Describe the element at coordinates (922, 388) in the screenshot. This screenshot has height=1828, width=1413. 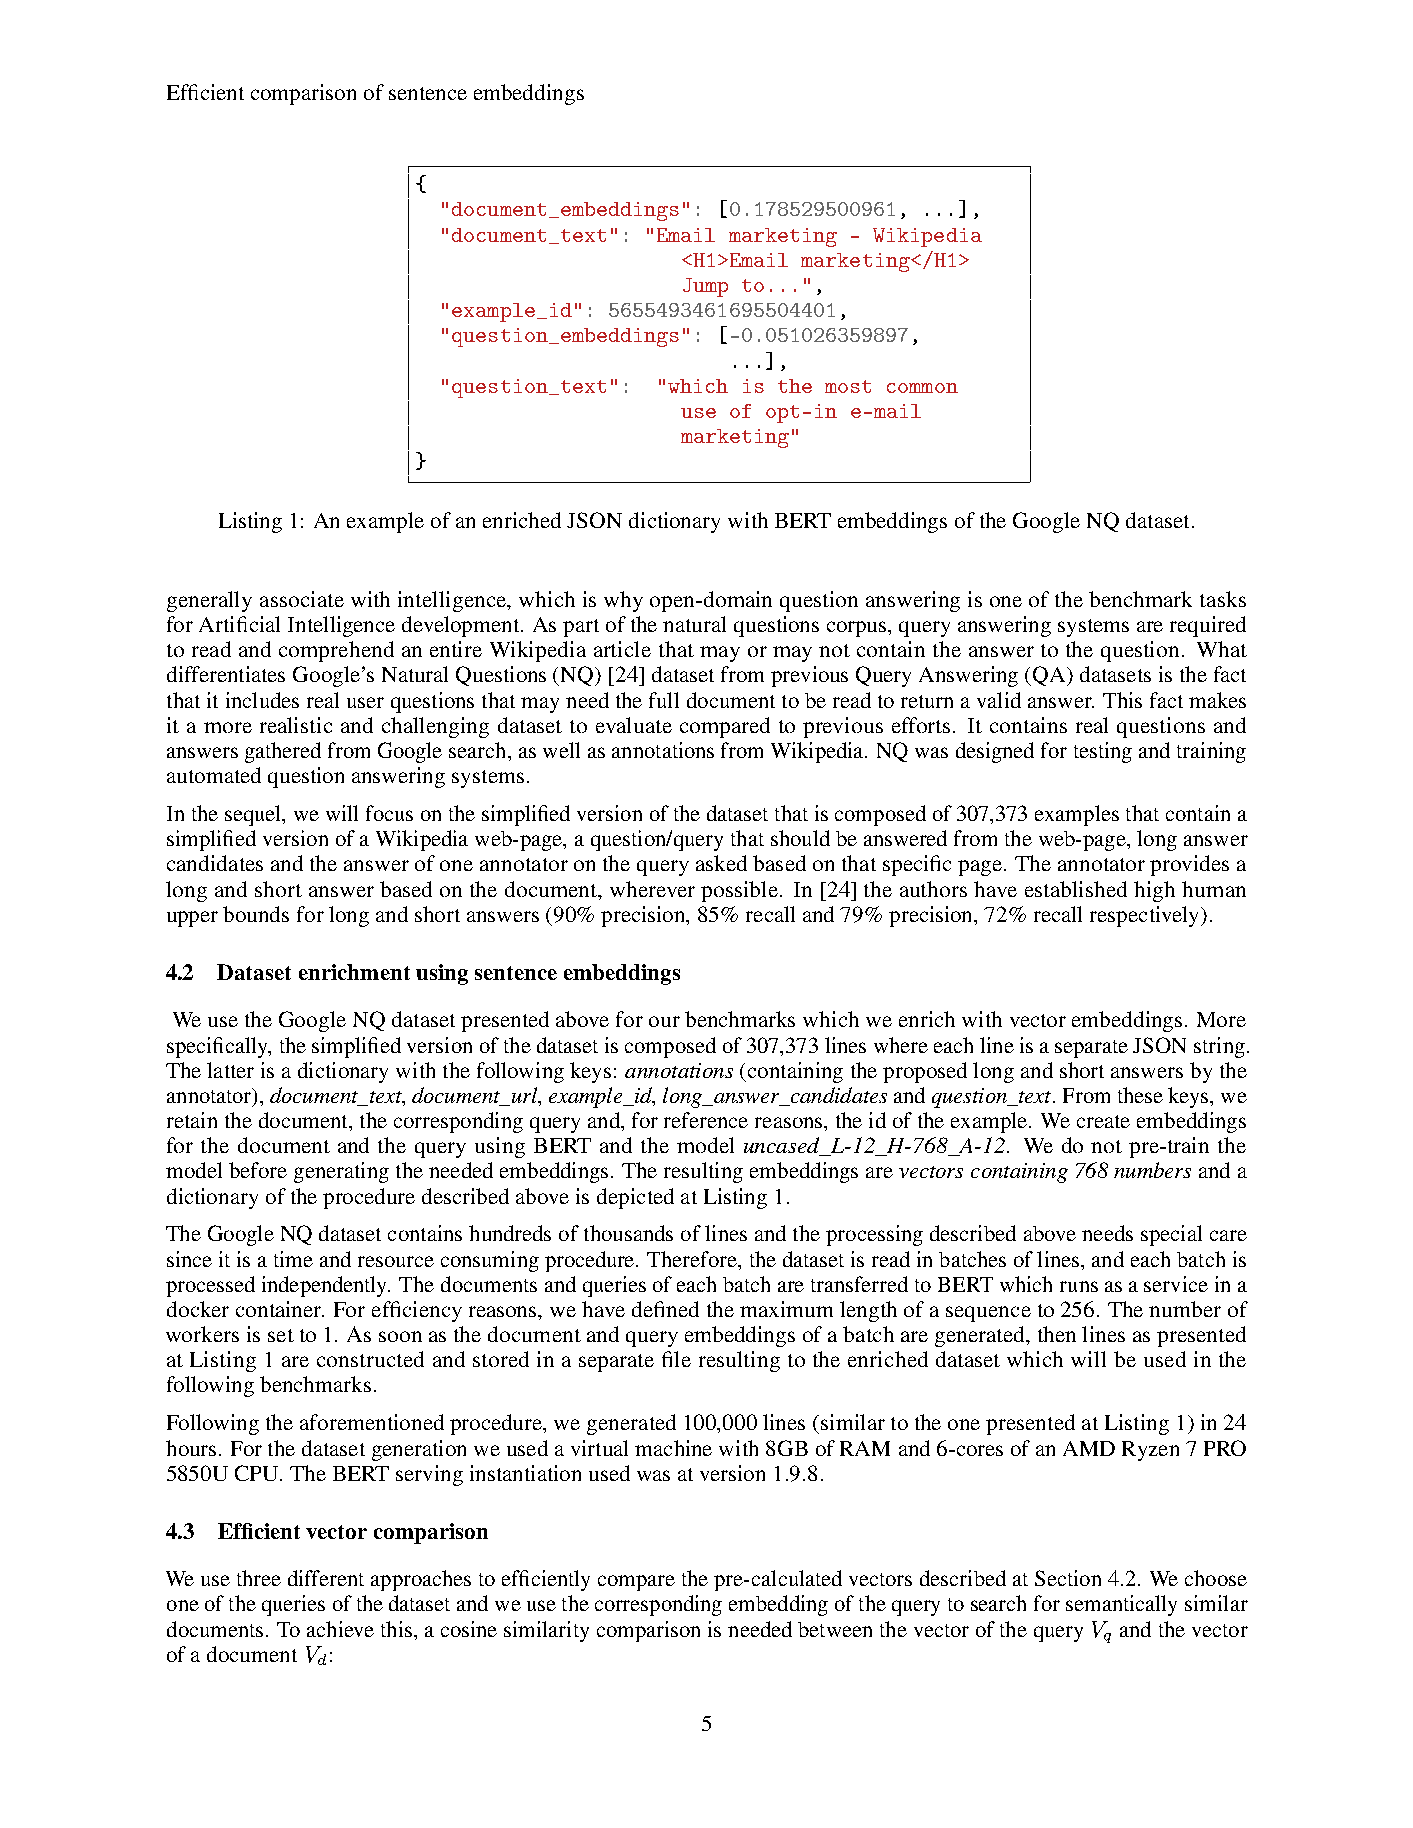
I see `common` at that location.
